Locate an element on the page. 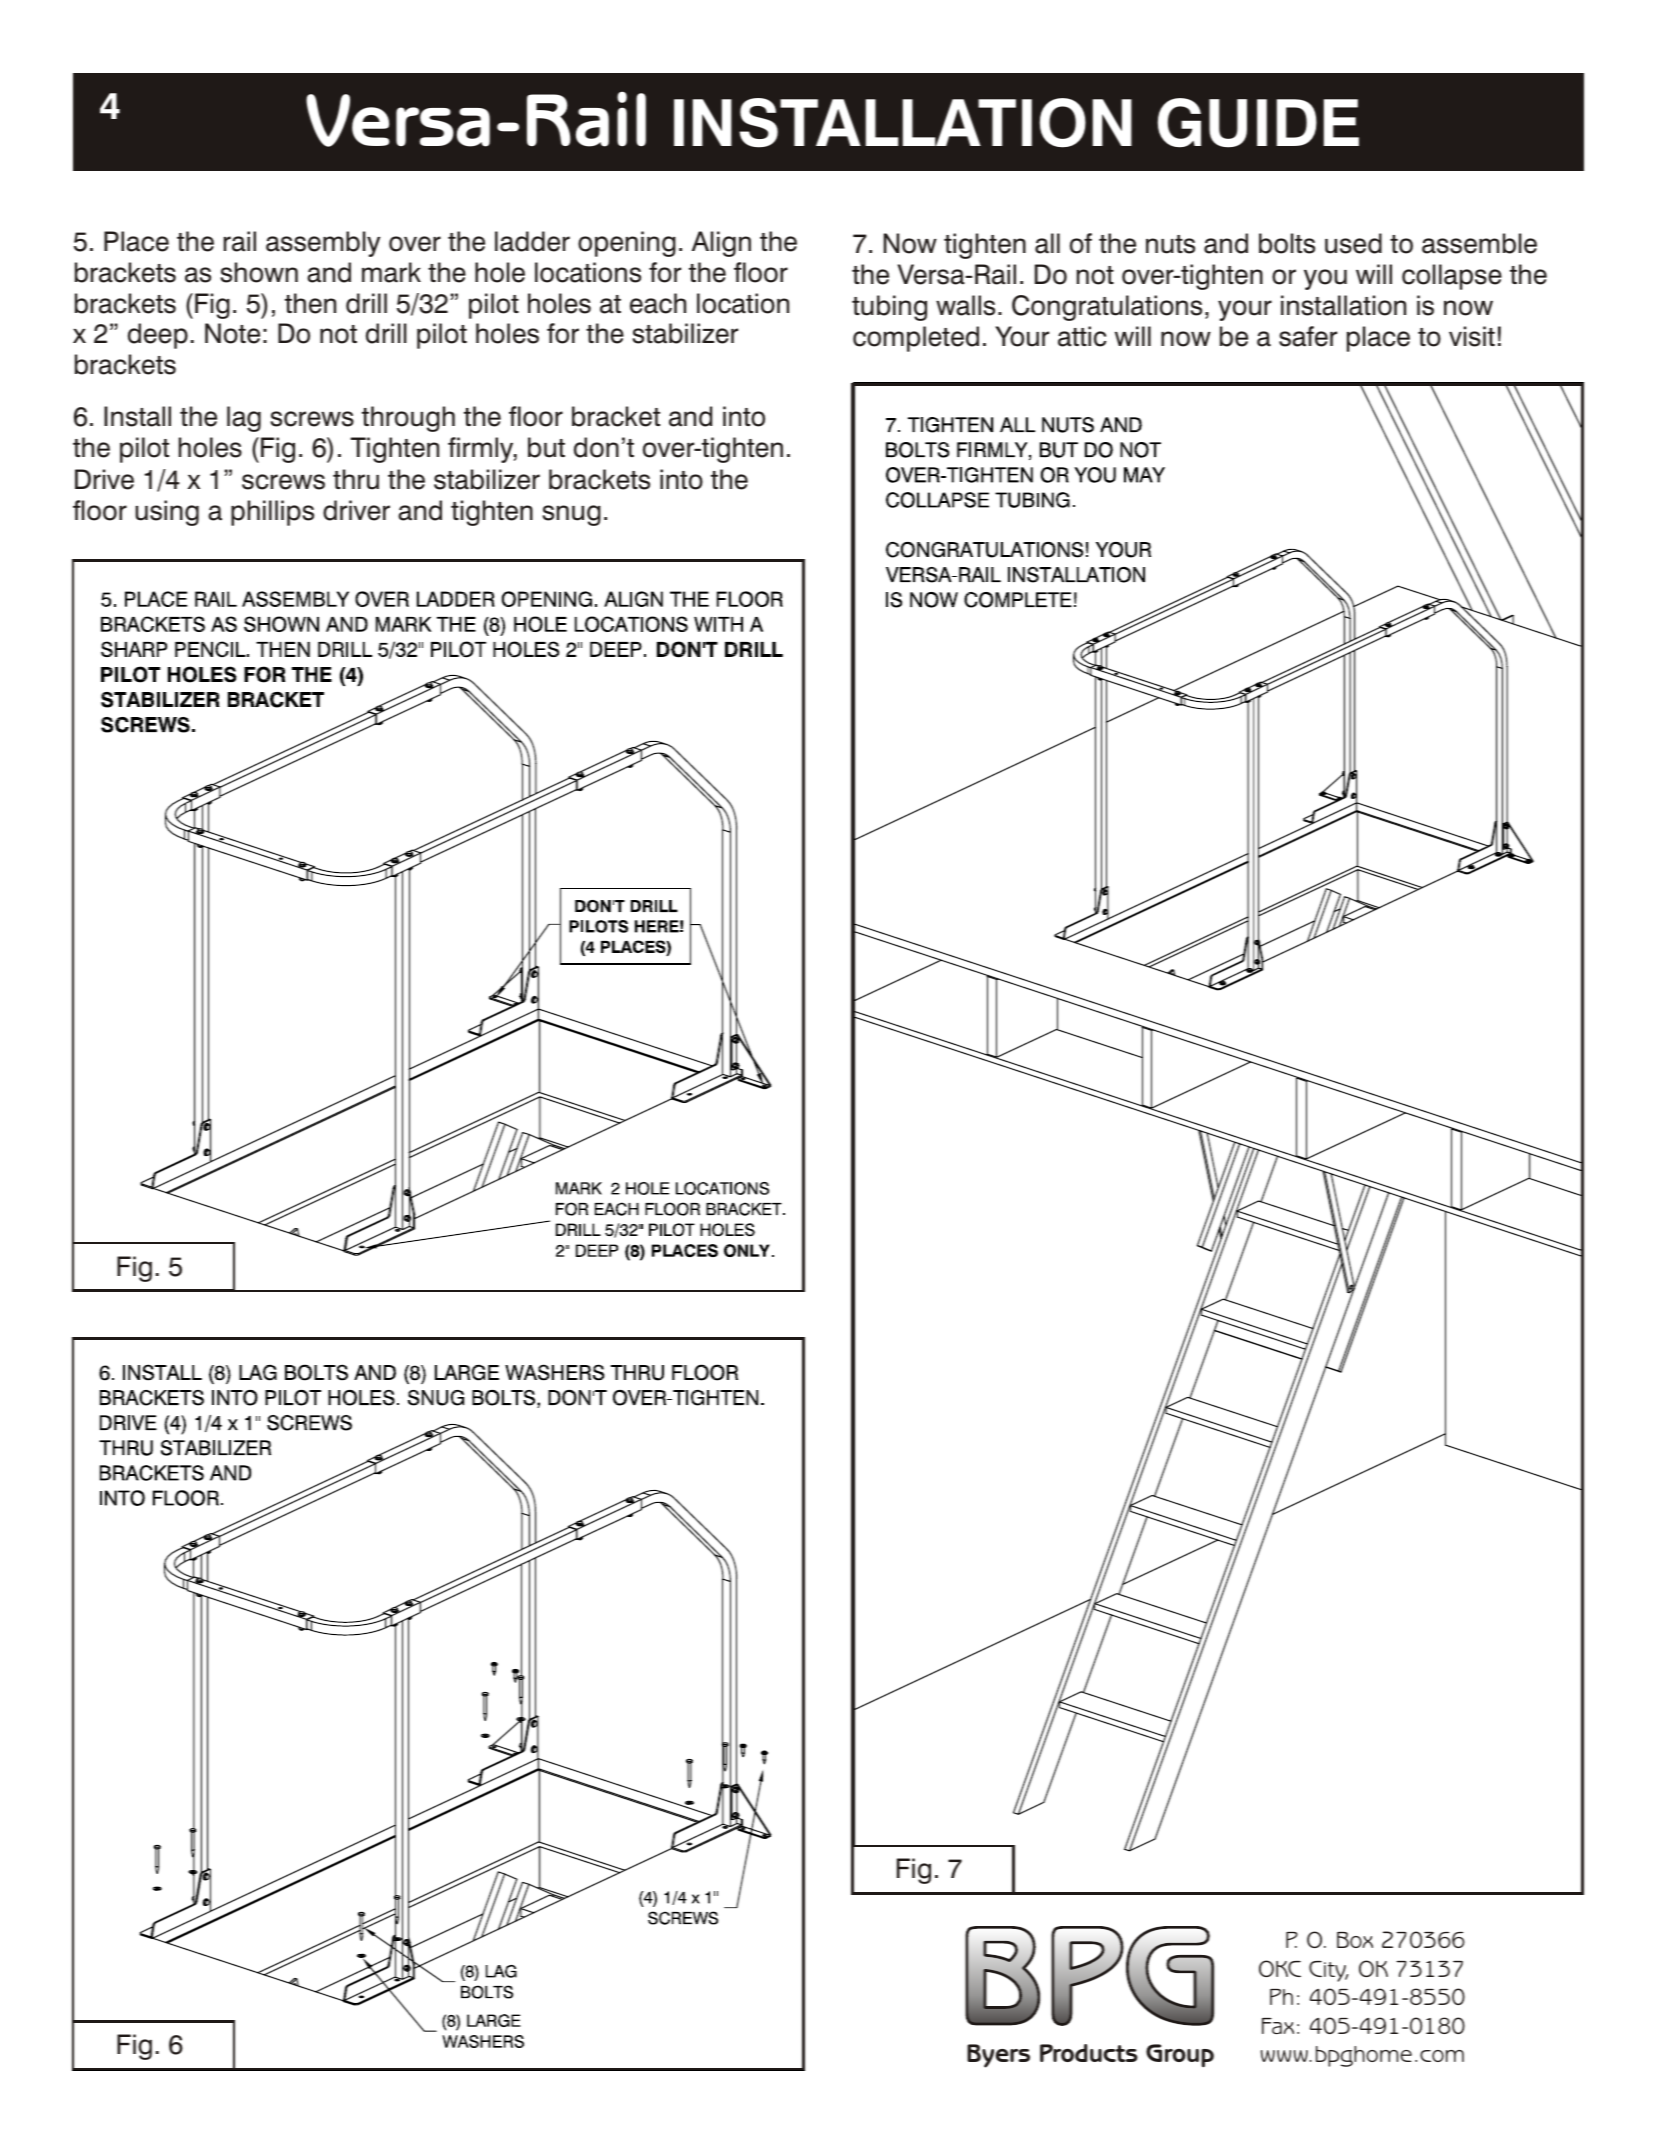  snug is located at coordinates (571, 515).
